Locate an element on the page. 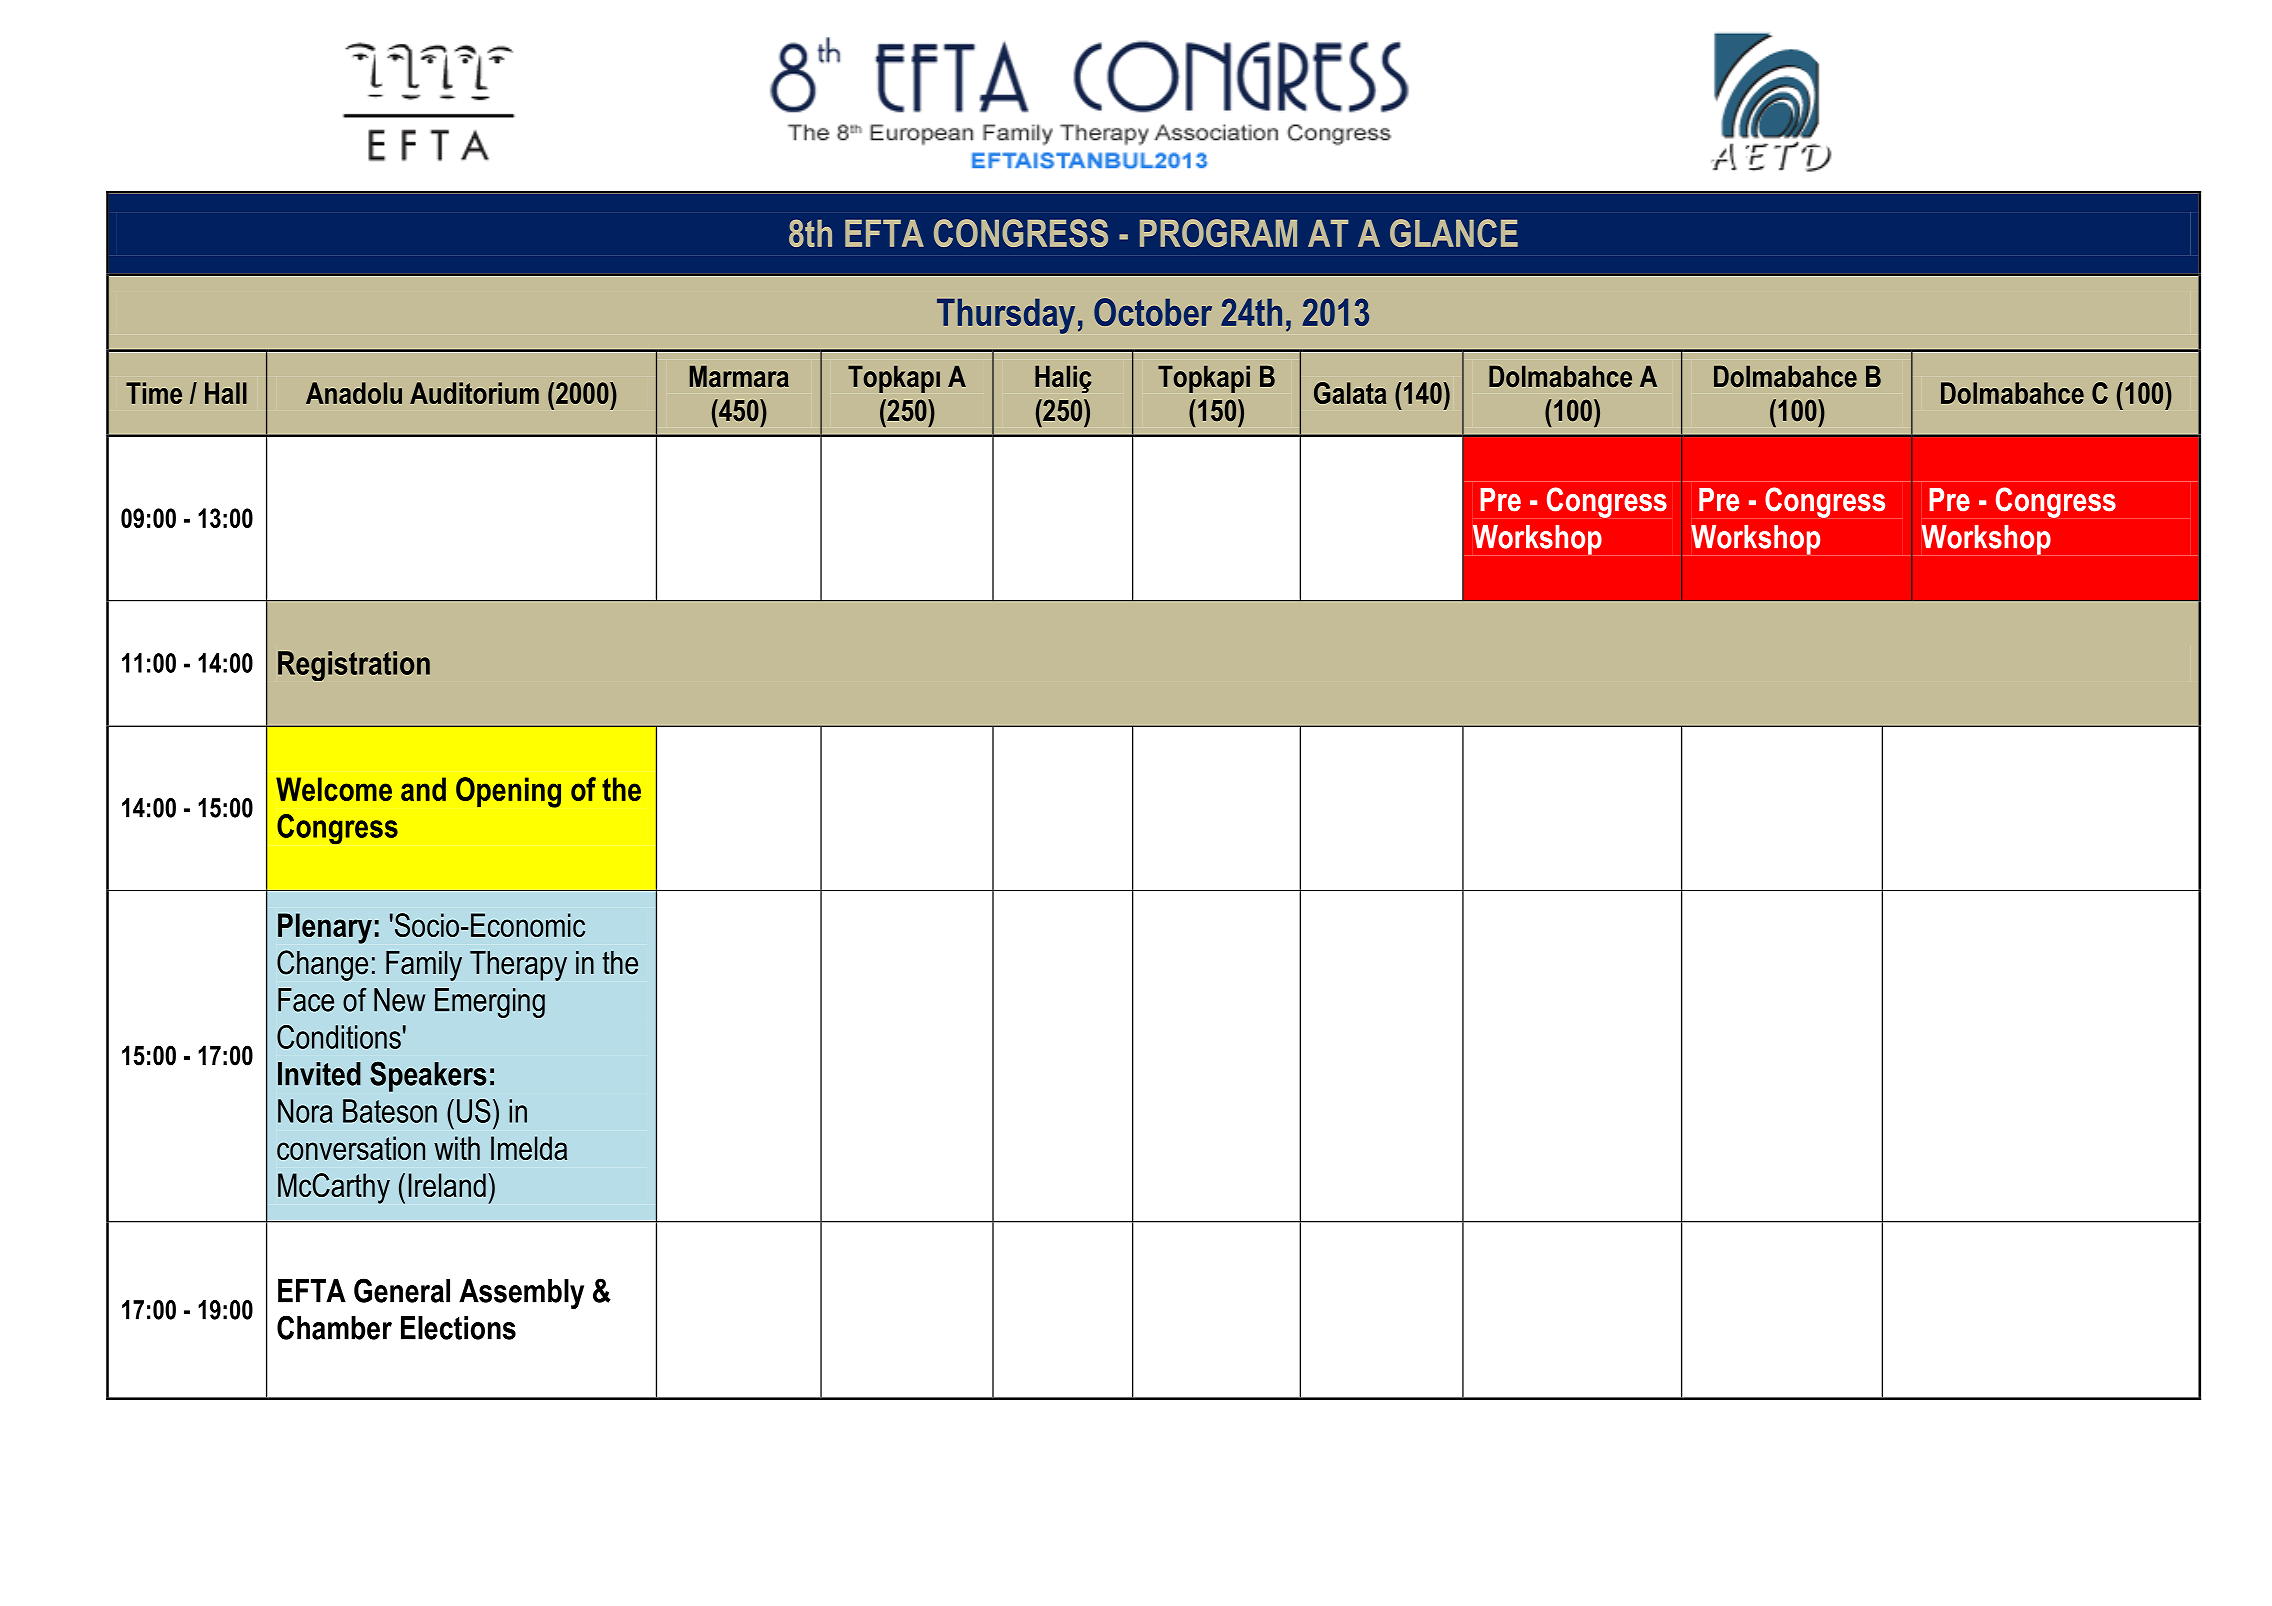 This document has width=2272, height=1606. Anadolu is located at coordinates (354, 393).
